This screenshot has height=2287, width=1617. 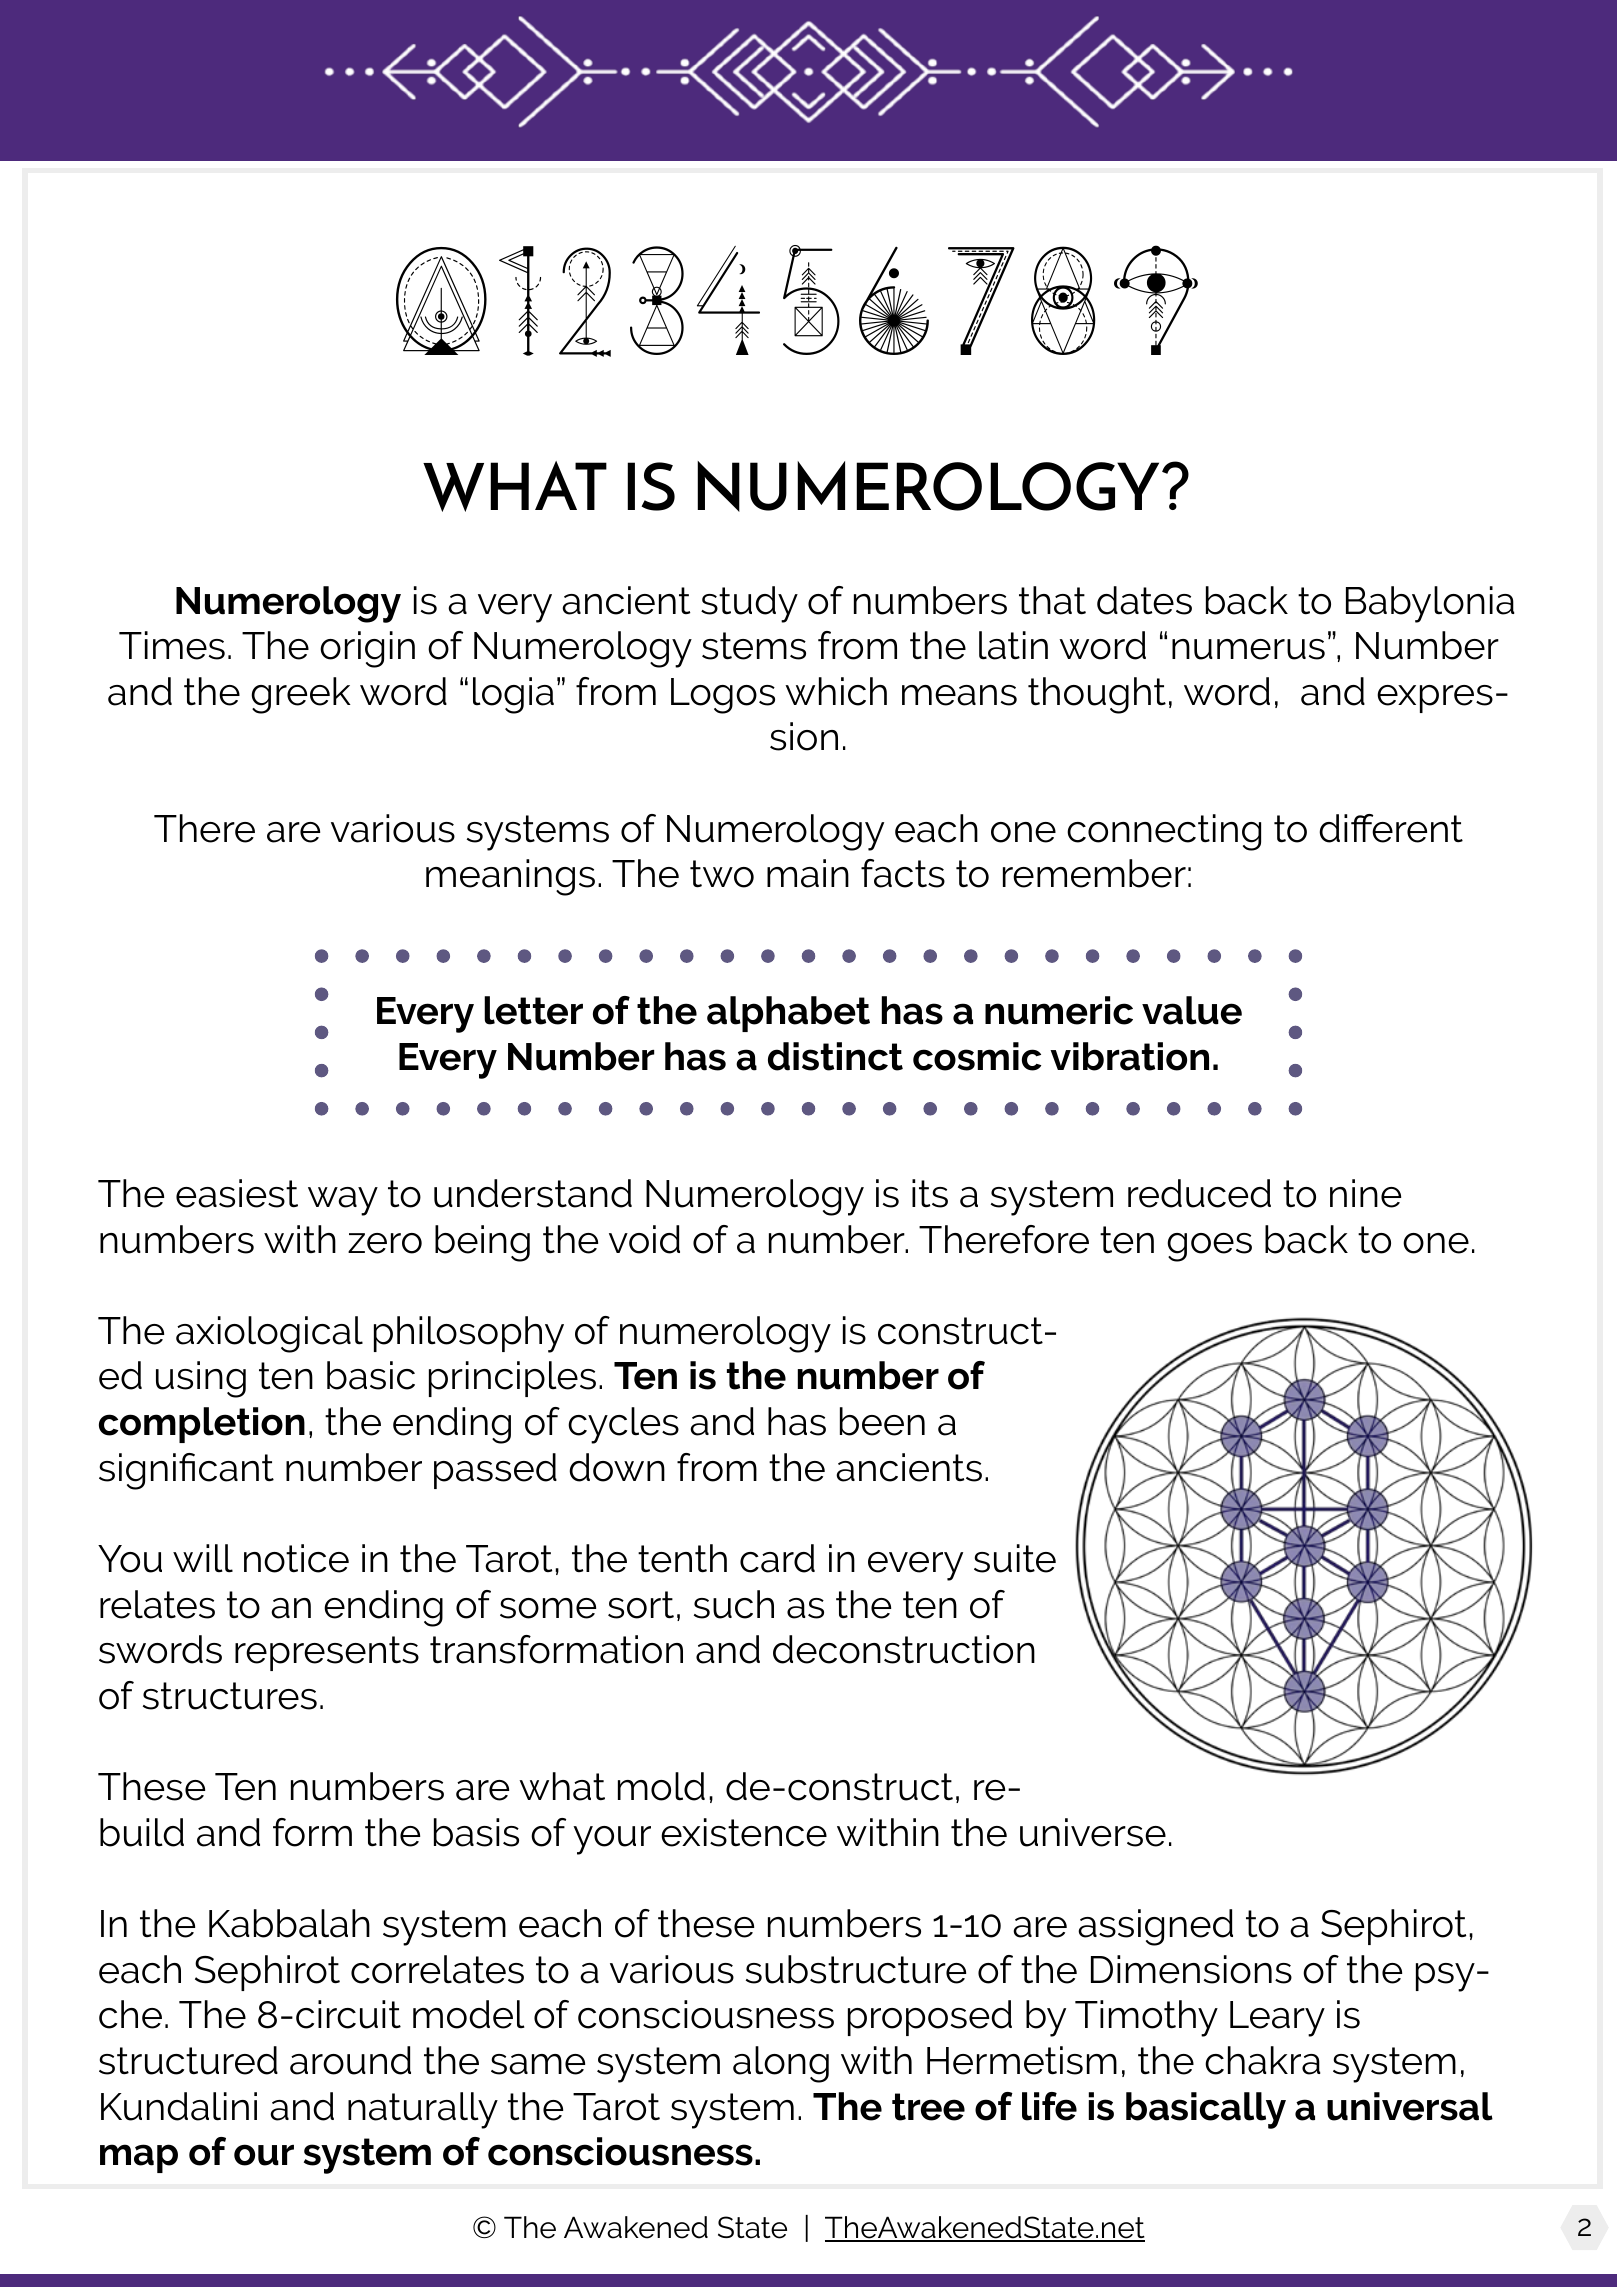 What do you see at coordinates (367, 649) in the screenshot?
I see `origin` at bounding box center [367, 649].
